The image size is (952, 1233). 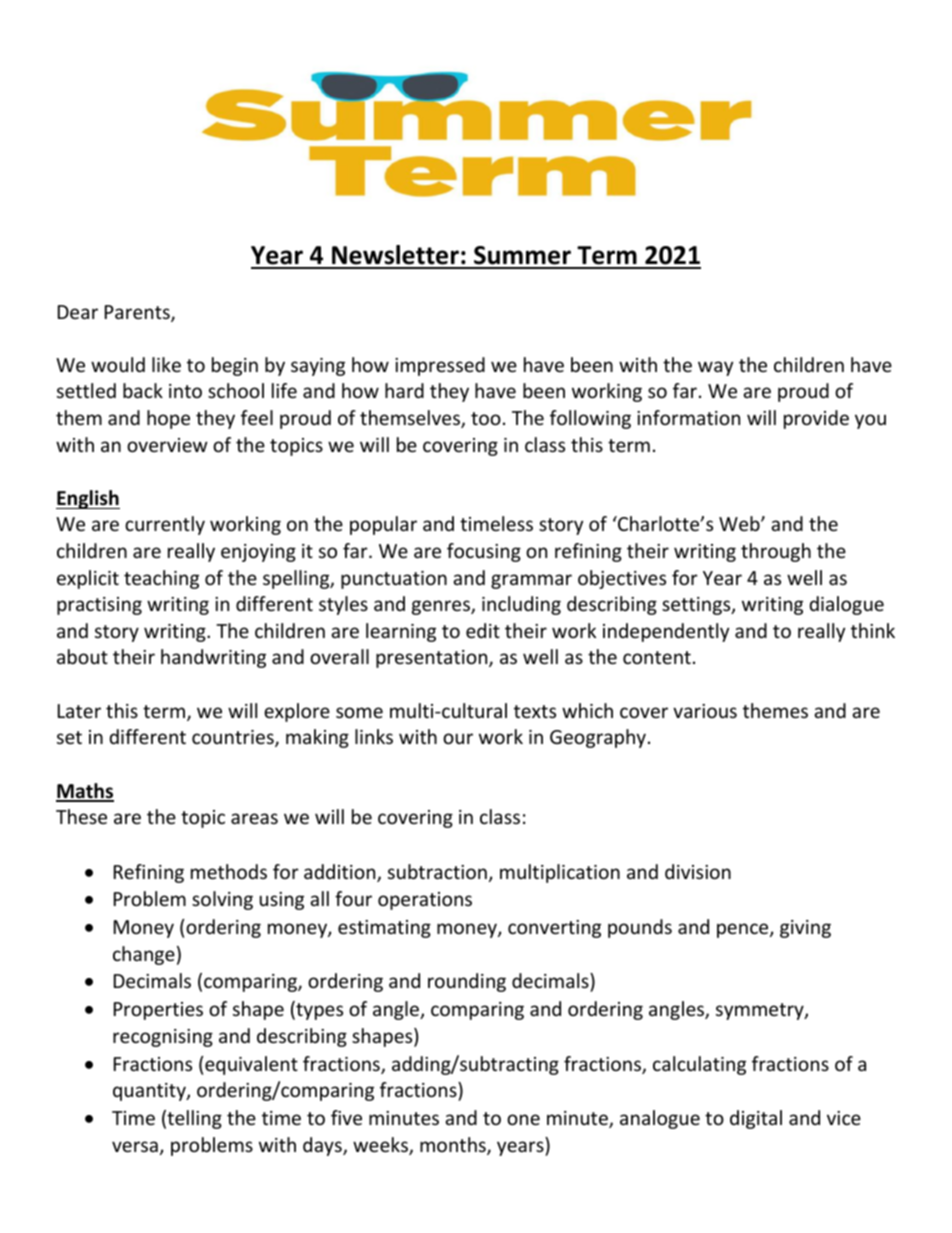 I want to click on currently, so click(x=165, y=525).
